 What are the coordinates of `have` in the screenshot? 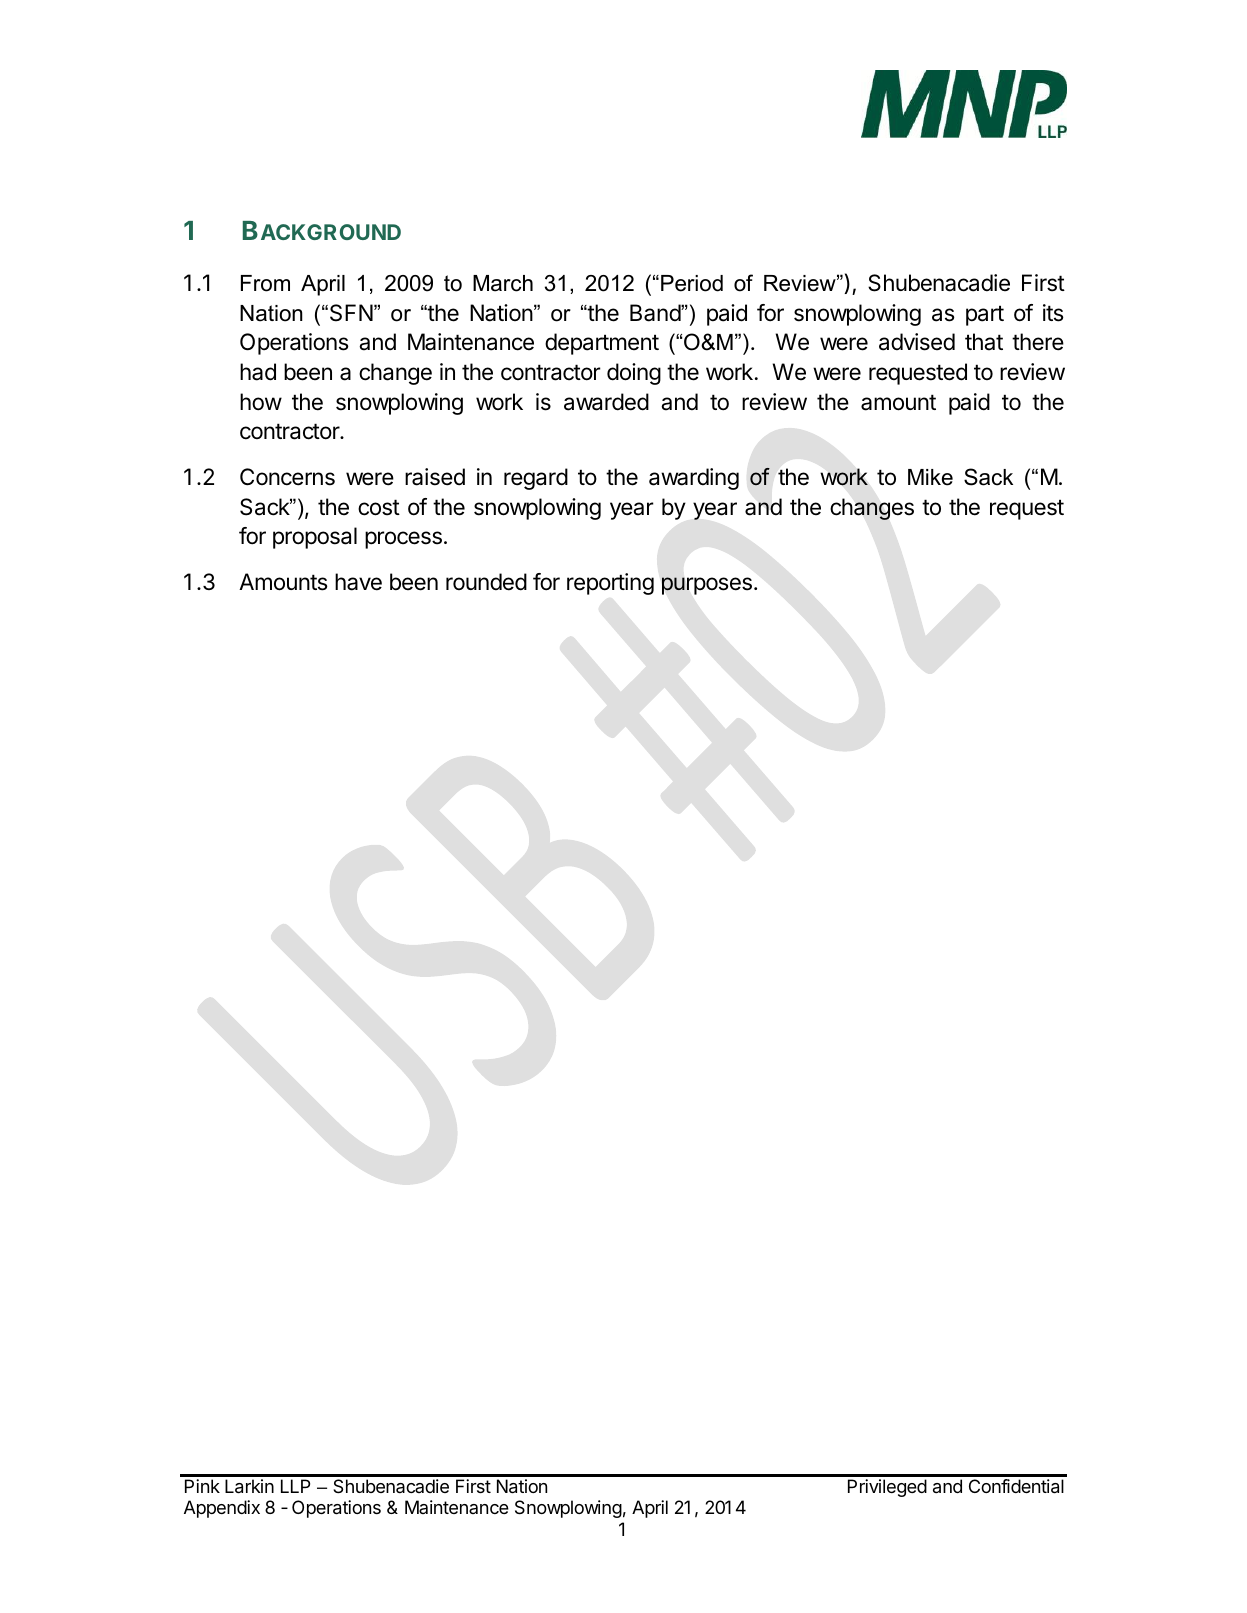 It's located at (358, 582).
